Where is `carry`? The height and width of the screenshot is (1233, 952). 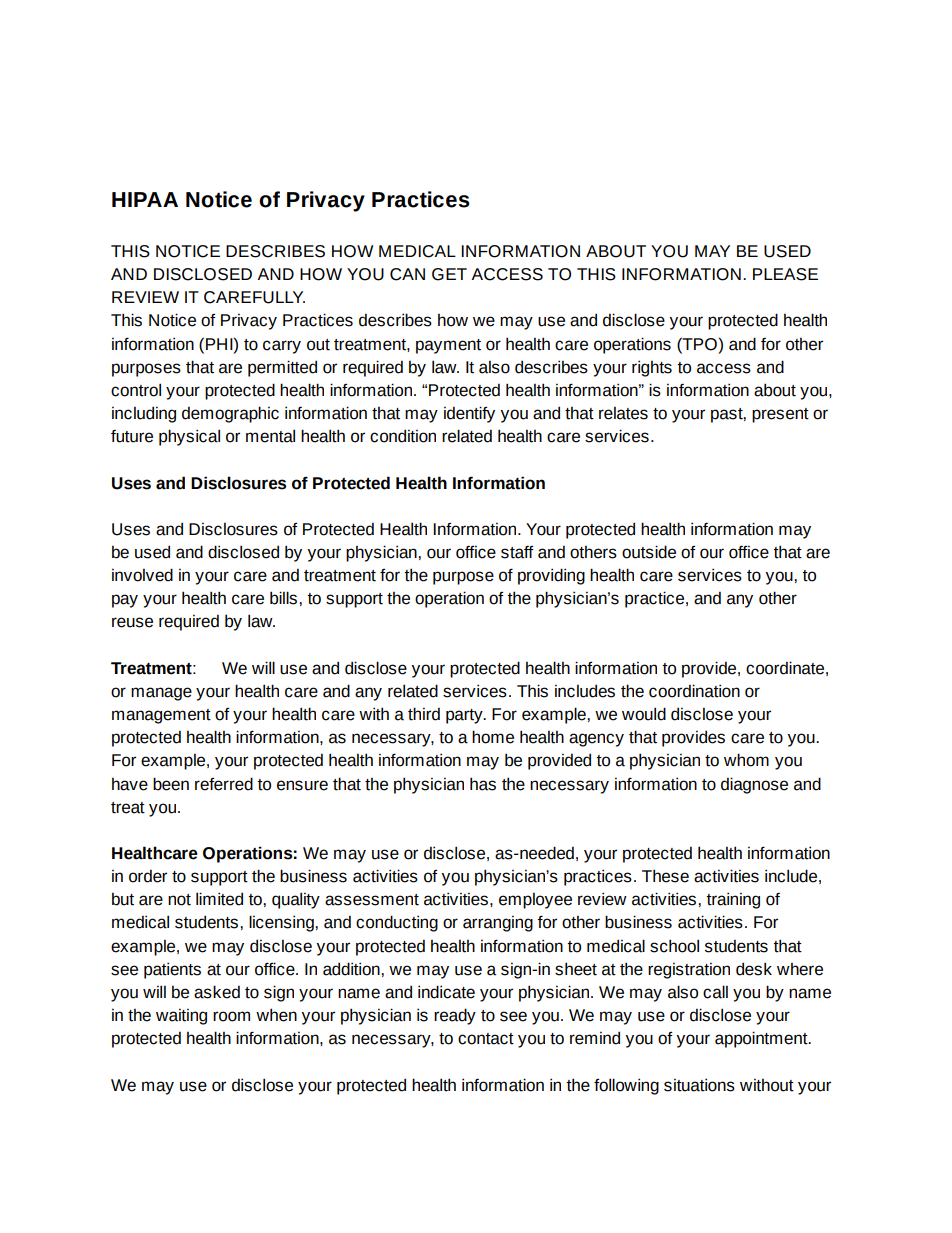
carry is located at coordinates (282, 347).
